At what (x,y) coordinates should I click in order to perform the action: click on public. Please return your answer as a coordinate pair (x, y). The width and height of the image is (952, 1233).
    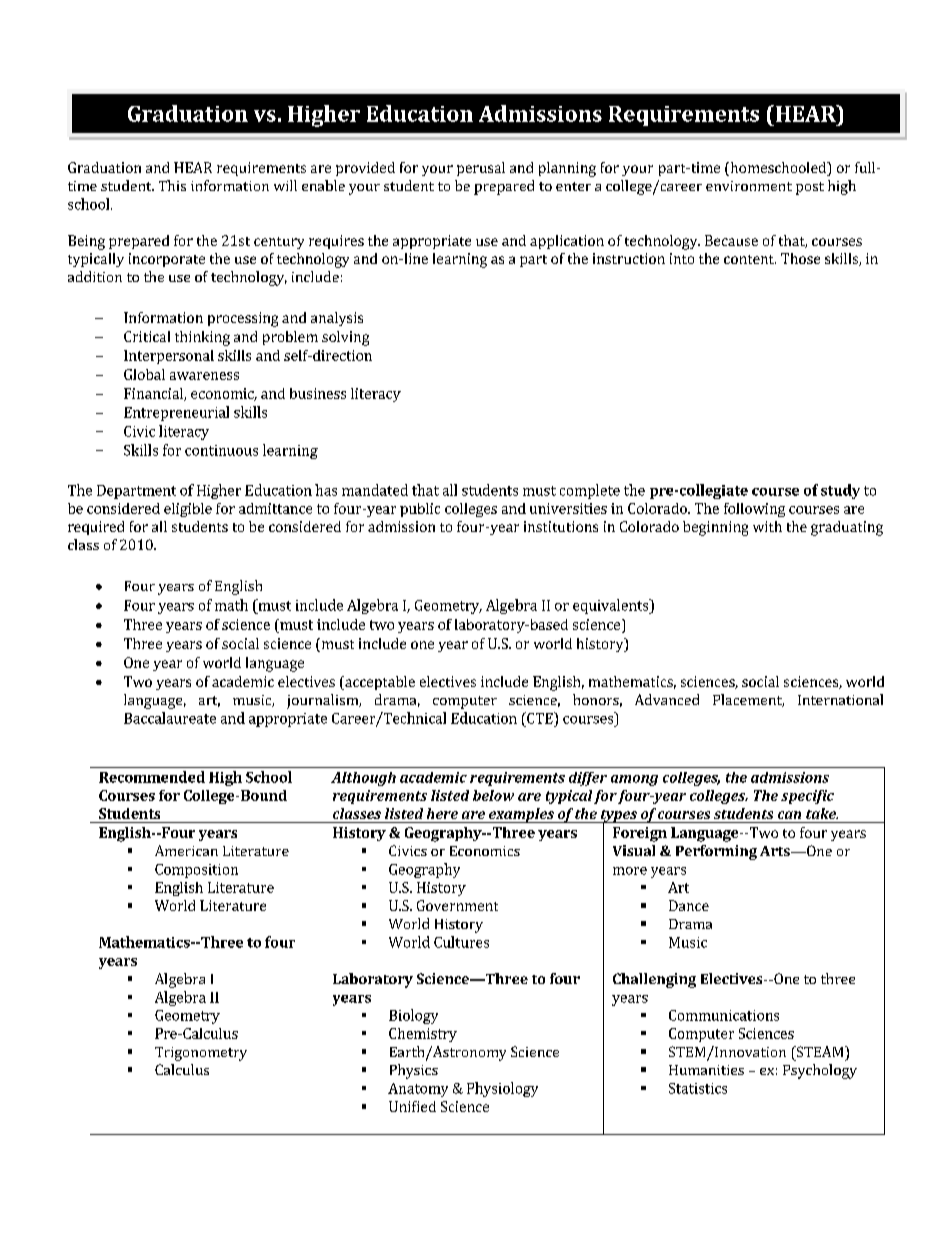
    Looking at the image, I should click on (420, 510).
